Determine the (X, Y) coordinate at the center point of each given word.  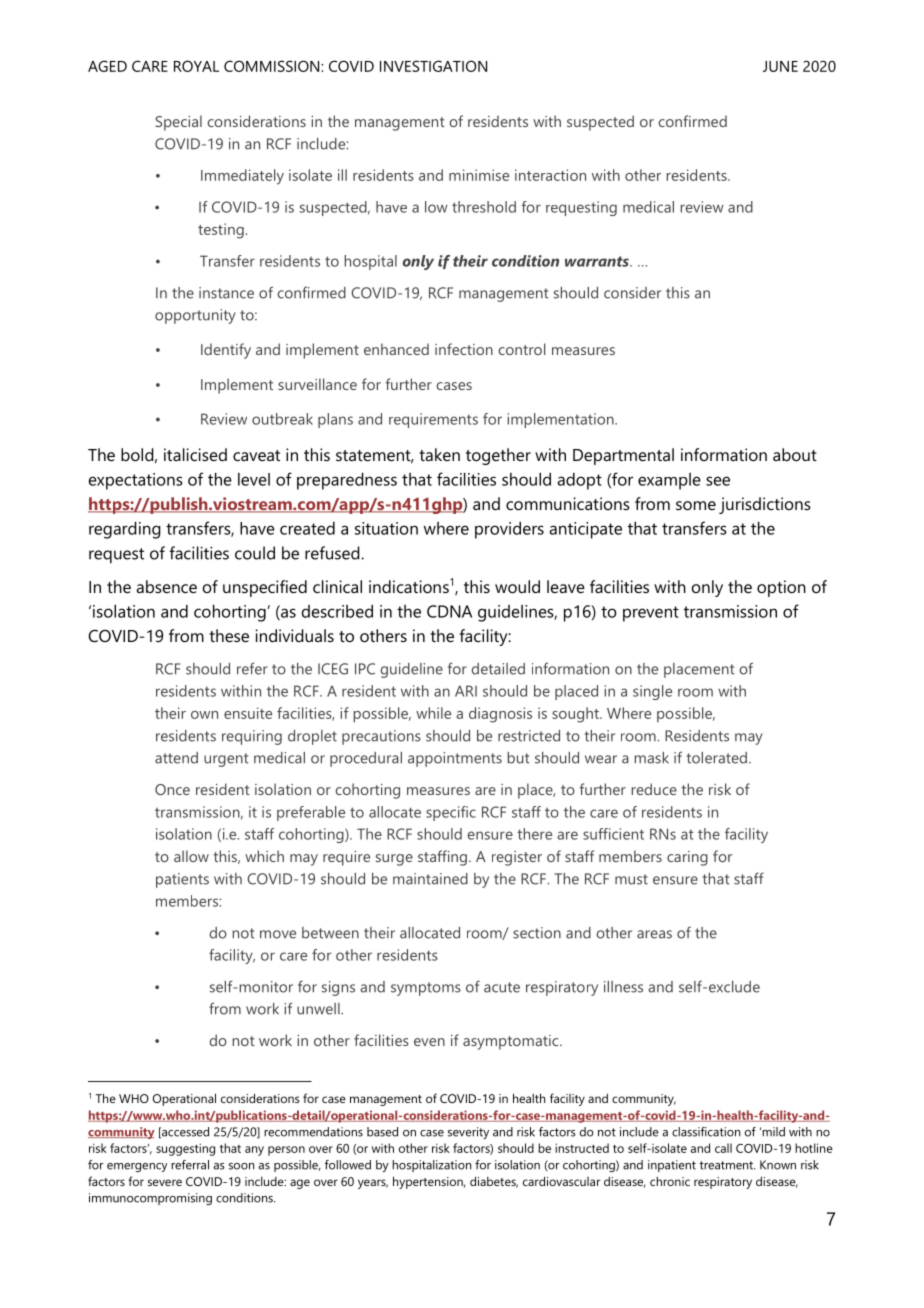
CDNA (449, 611)
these (229, 635)
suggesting (185, 1149)
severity (468, 1133)
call (723, 1148)
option (781, 588)
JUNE (780, 66)
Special (178, 123)
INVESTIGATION (433, 66)
